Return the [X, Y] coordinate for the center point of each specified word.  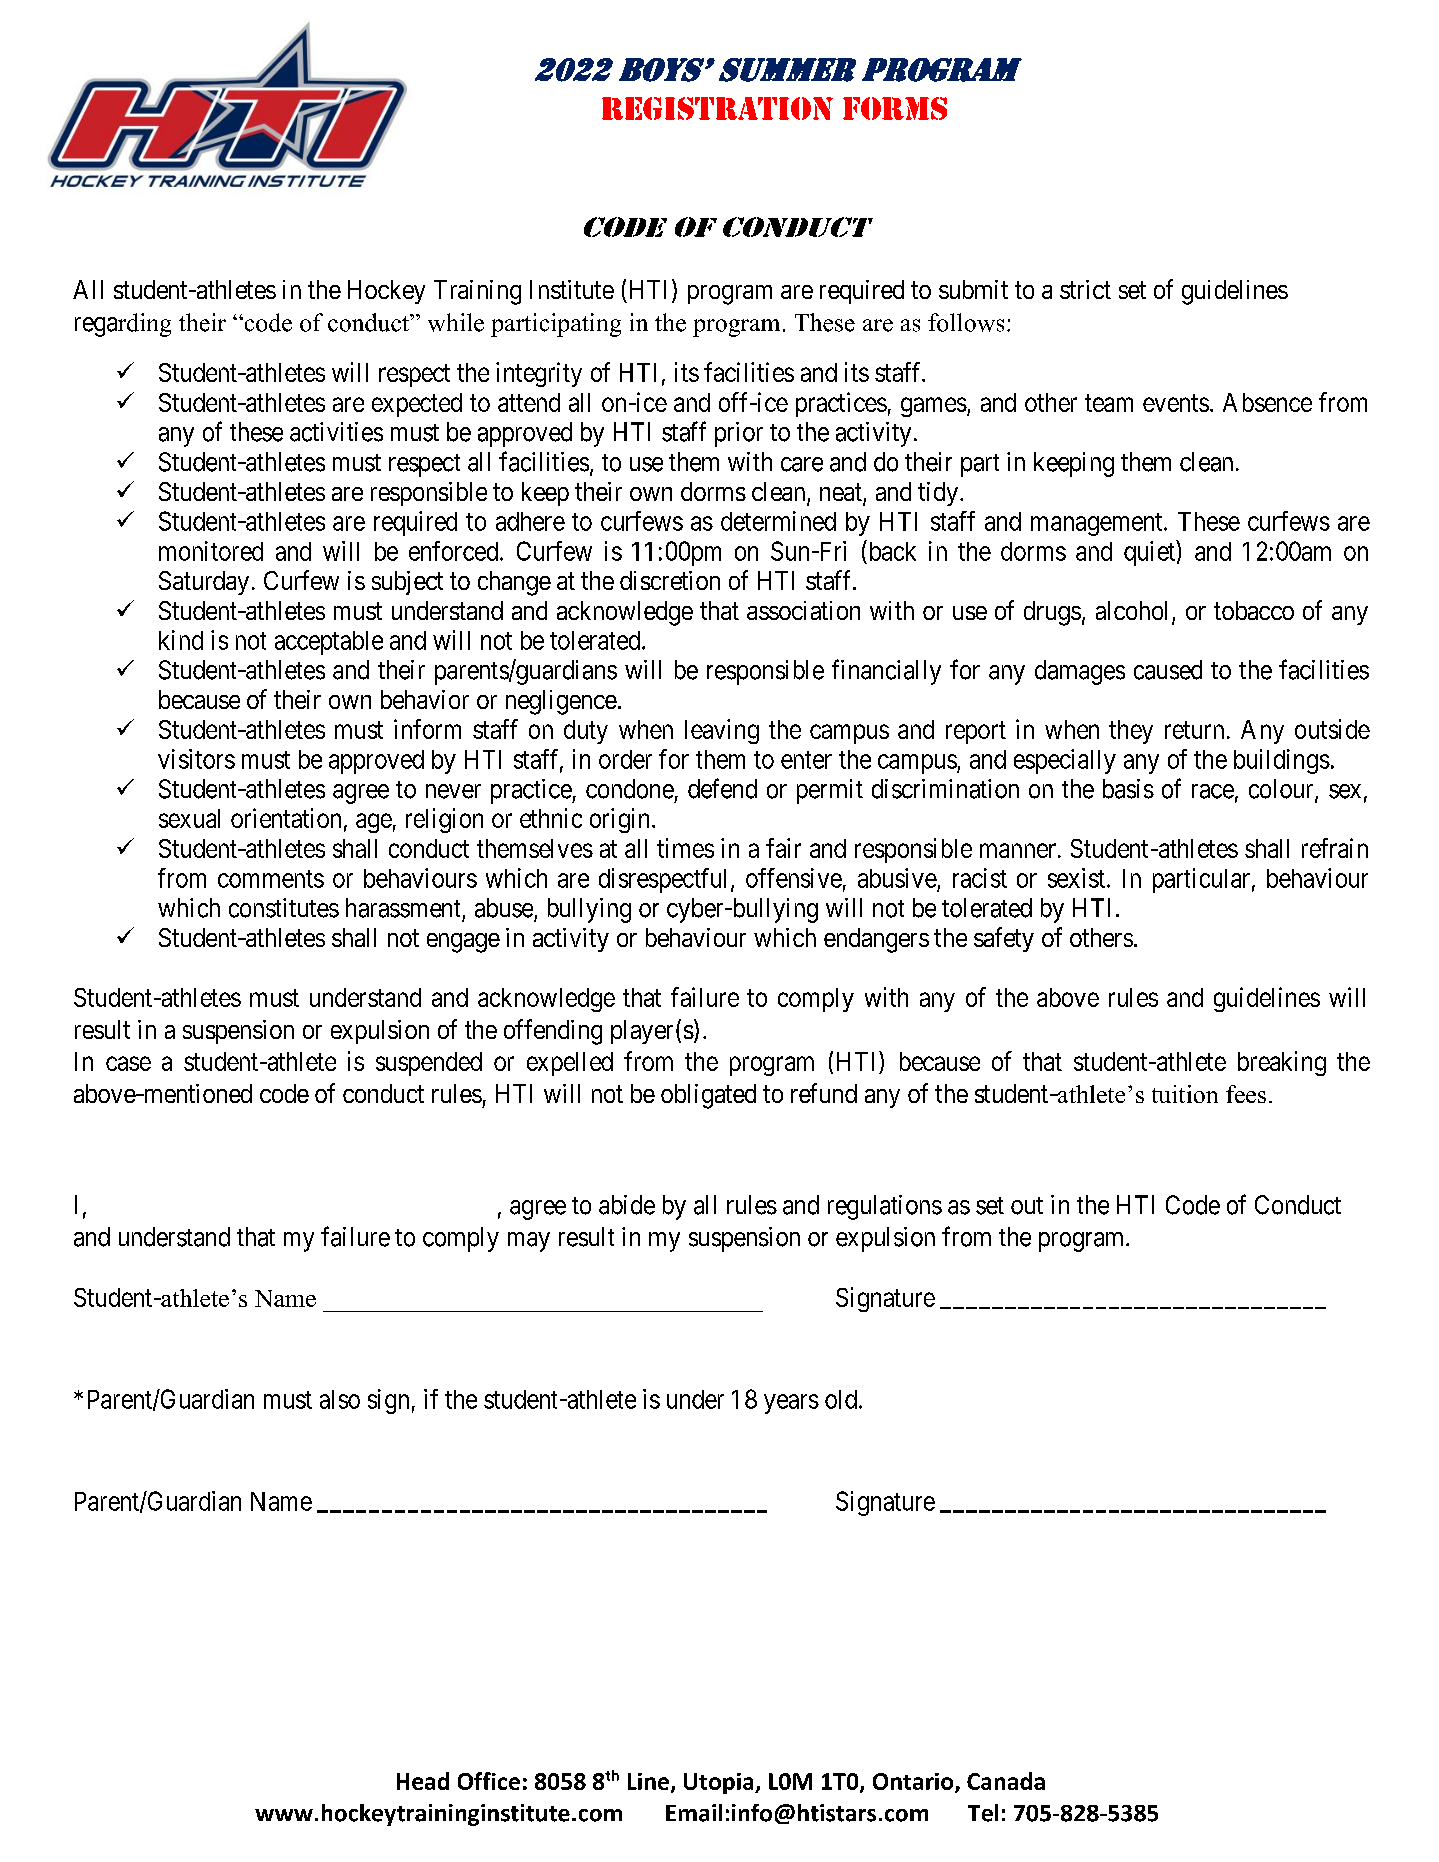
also [340, 1399]
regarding [123, 325]
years [791, 1404]
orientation [286, 818]
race [1213, 791]
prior [739, 434]
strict [1085, 289]
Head [423, 1781]
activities [336, 432]
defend [722, 788]
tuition [1185, 1094]
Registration [717, 108]
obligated [708, 1096]
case [128, 1063]
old [841, 1399]
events [1176, 403]
